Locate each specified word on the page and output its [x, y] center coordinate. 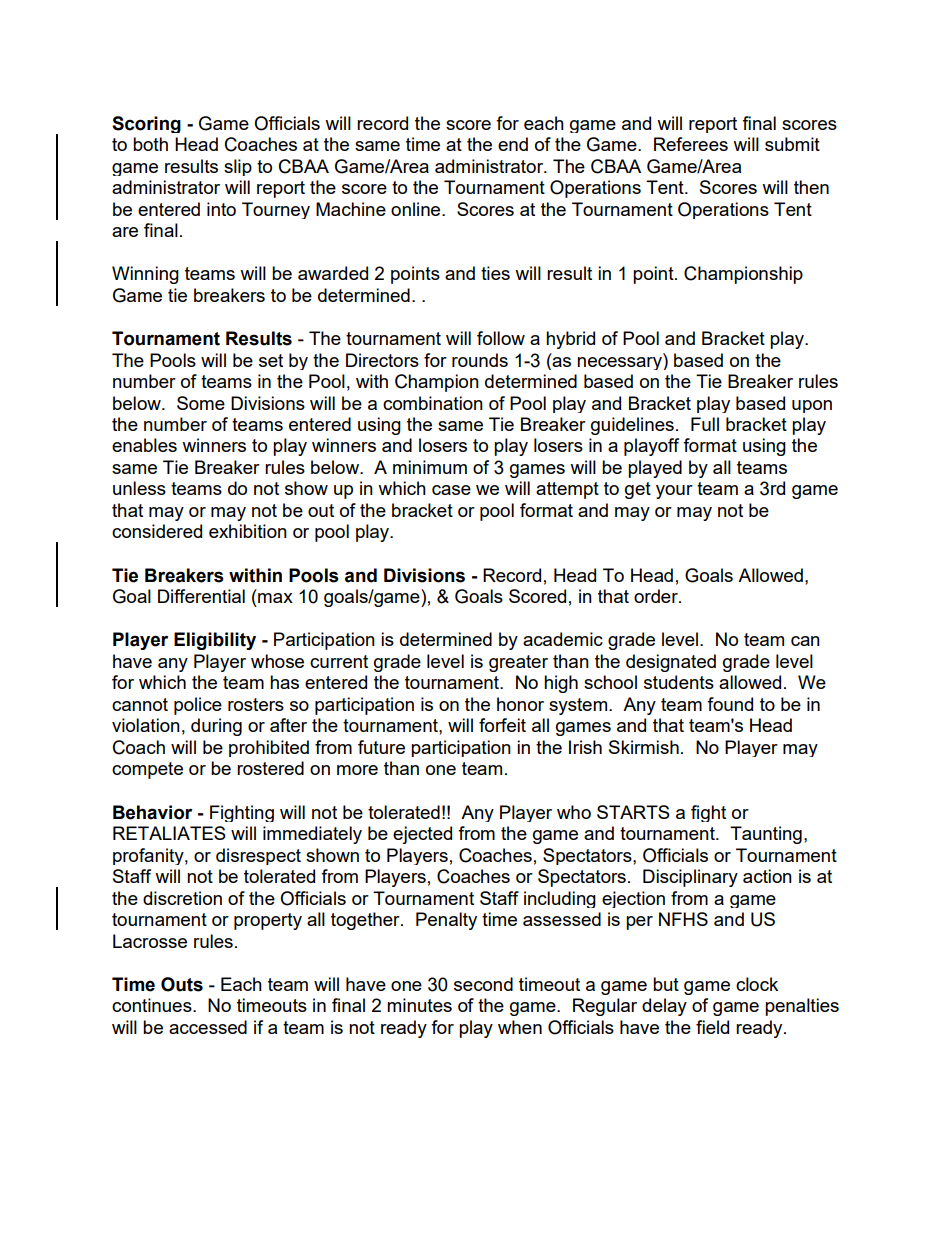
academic [563, 639]
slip [238, 167]
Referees [691, 144]
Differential [201, 596]
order [657, 596]
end [513, 144]
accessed [208, 1027]
